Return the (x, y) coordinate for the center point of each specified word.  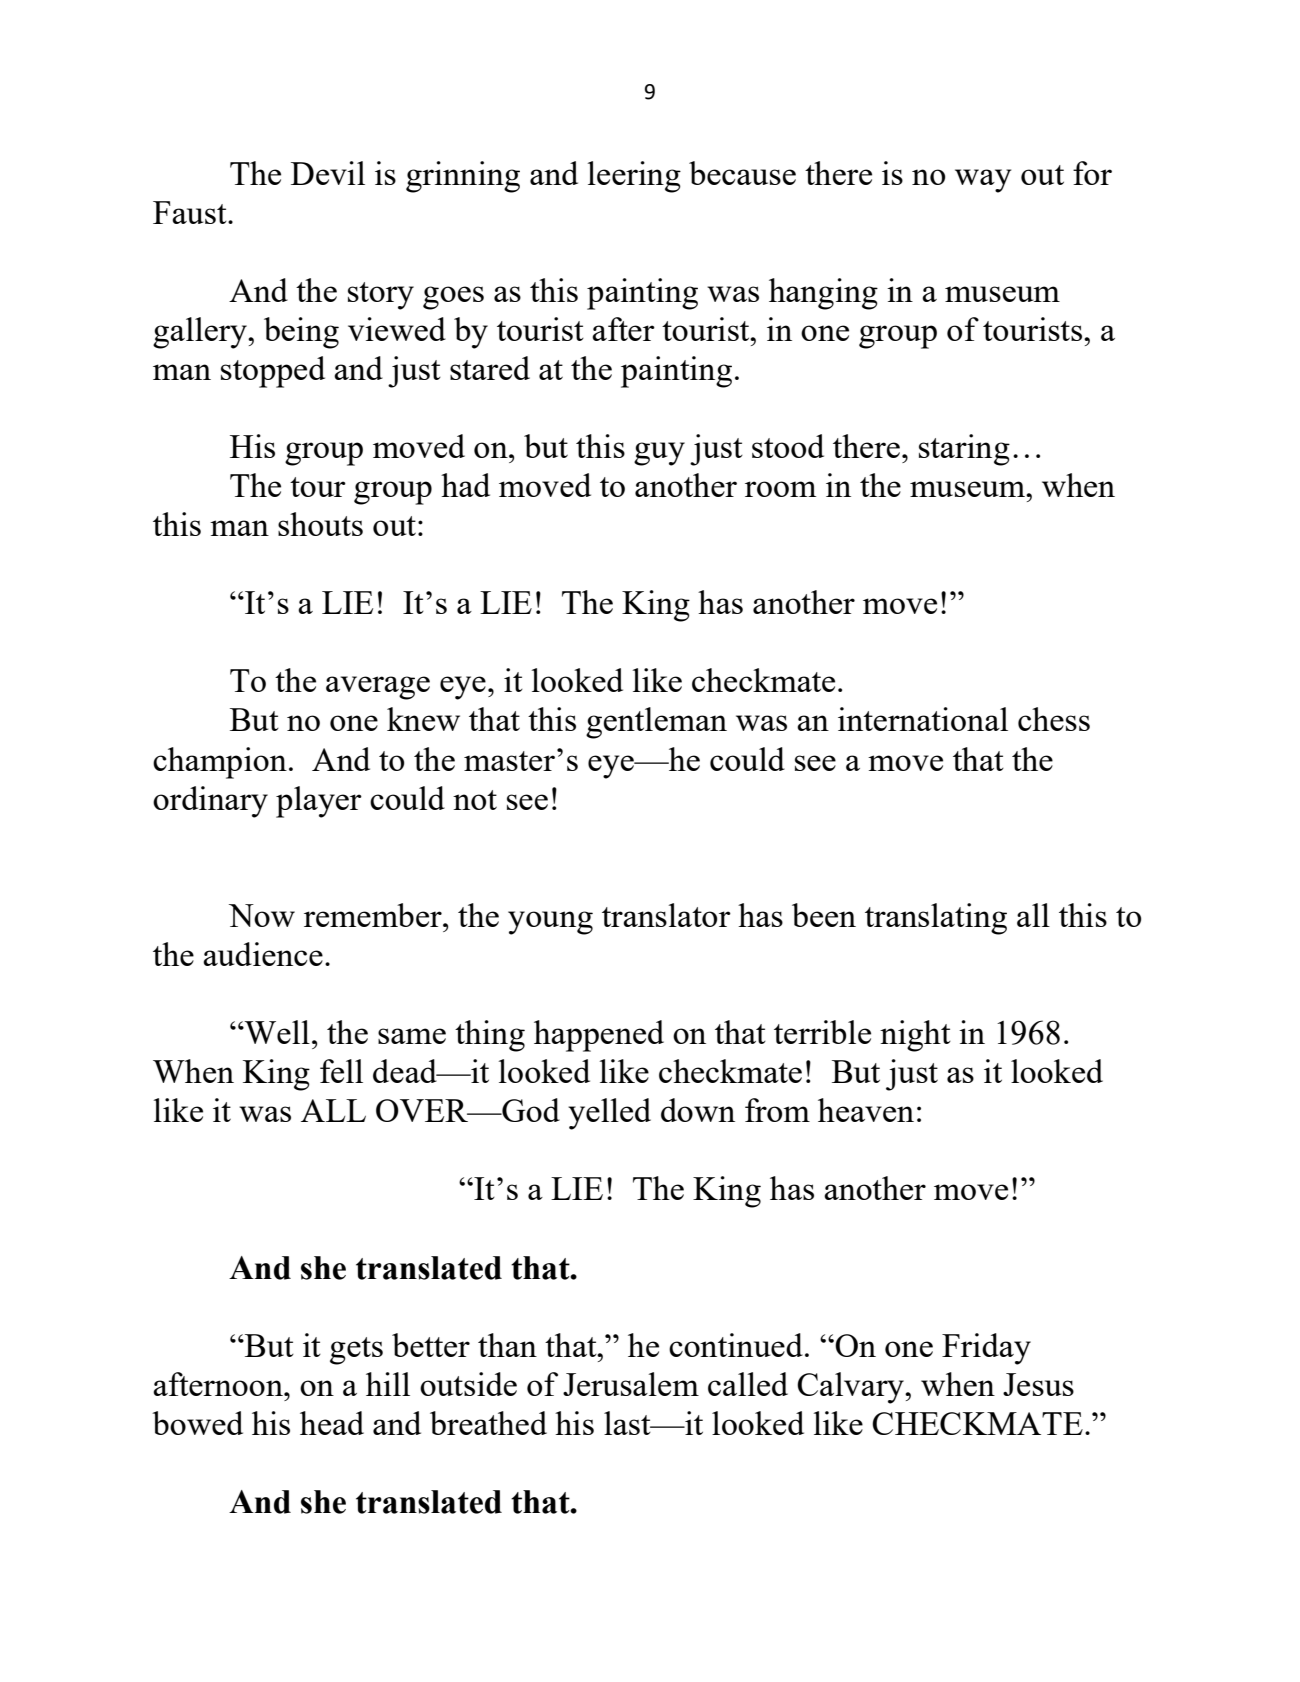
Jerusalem (631, 1384)
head (332, 1423)
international (923, 719)
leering (634, 177)
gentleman (656, 723)
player (319, 802)
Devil (328, 173)
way (983, 181)
